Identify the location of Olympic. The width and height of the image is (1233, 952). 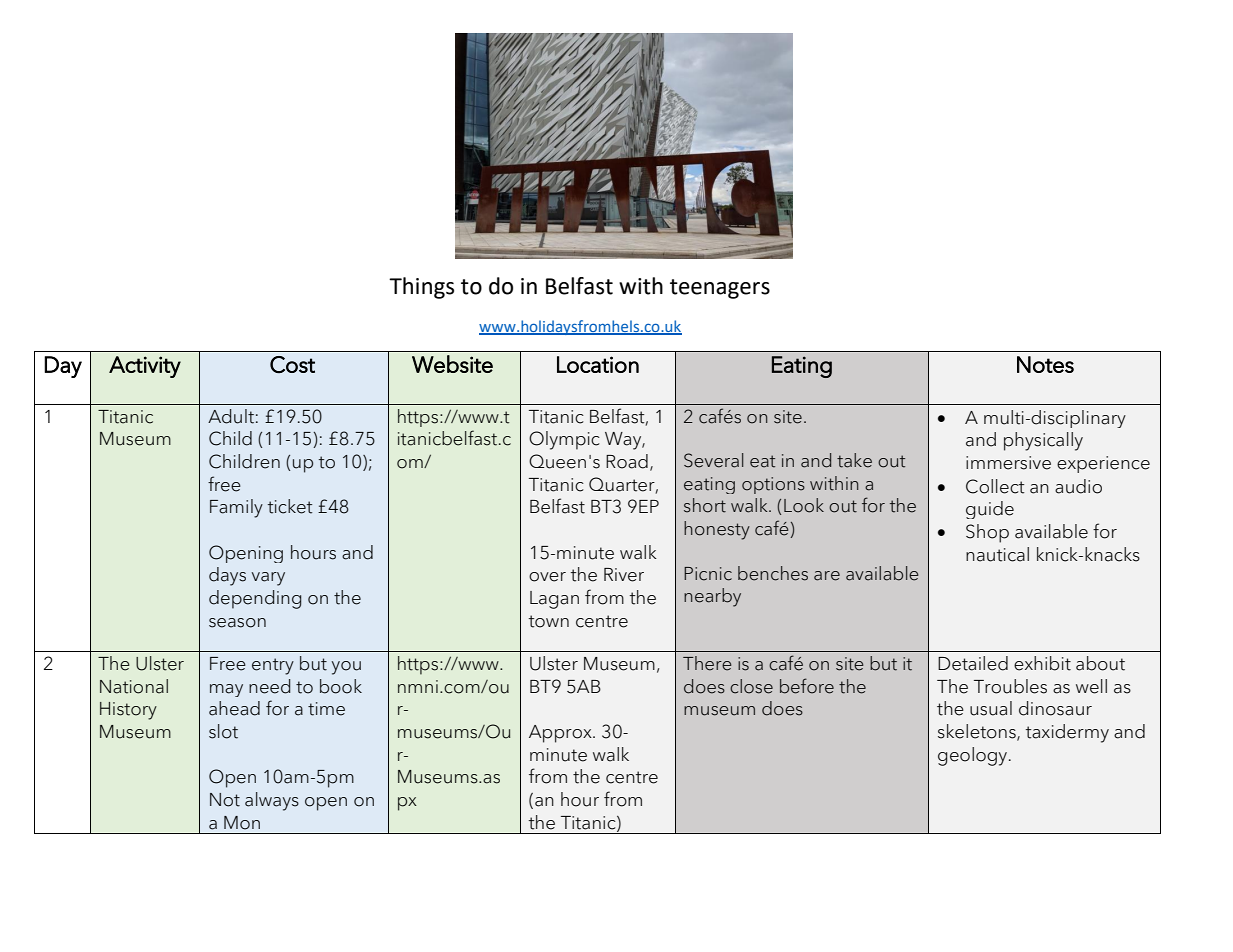
(564, 440).
